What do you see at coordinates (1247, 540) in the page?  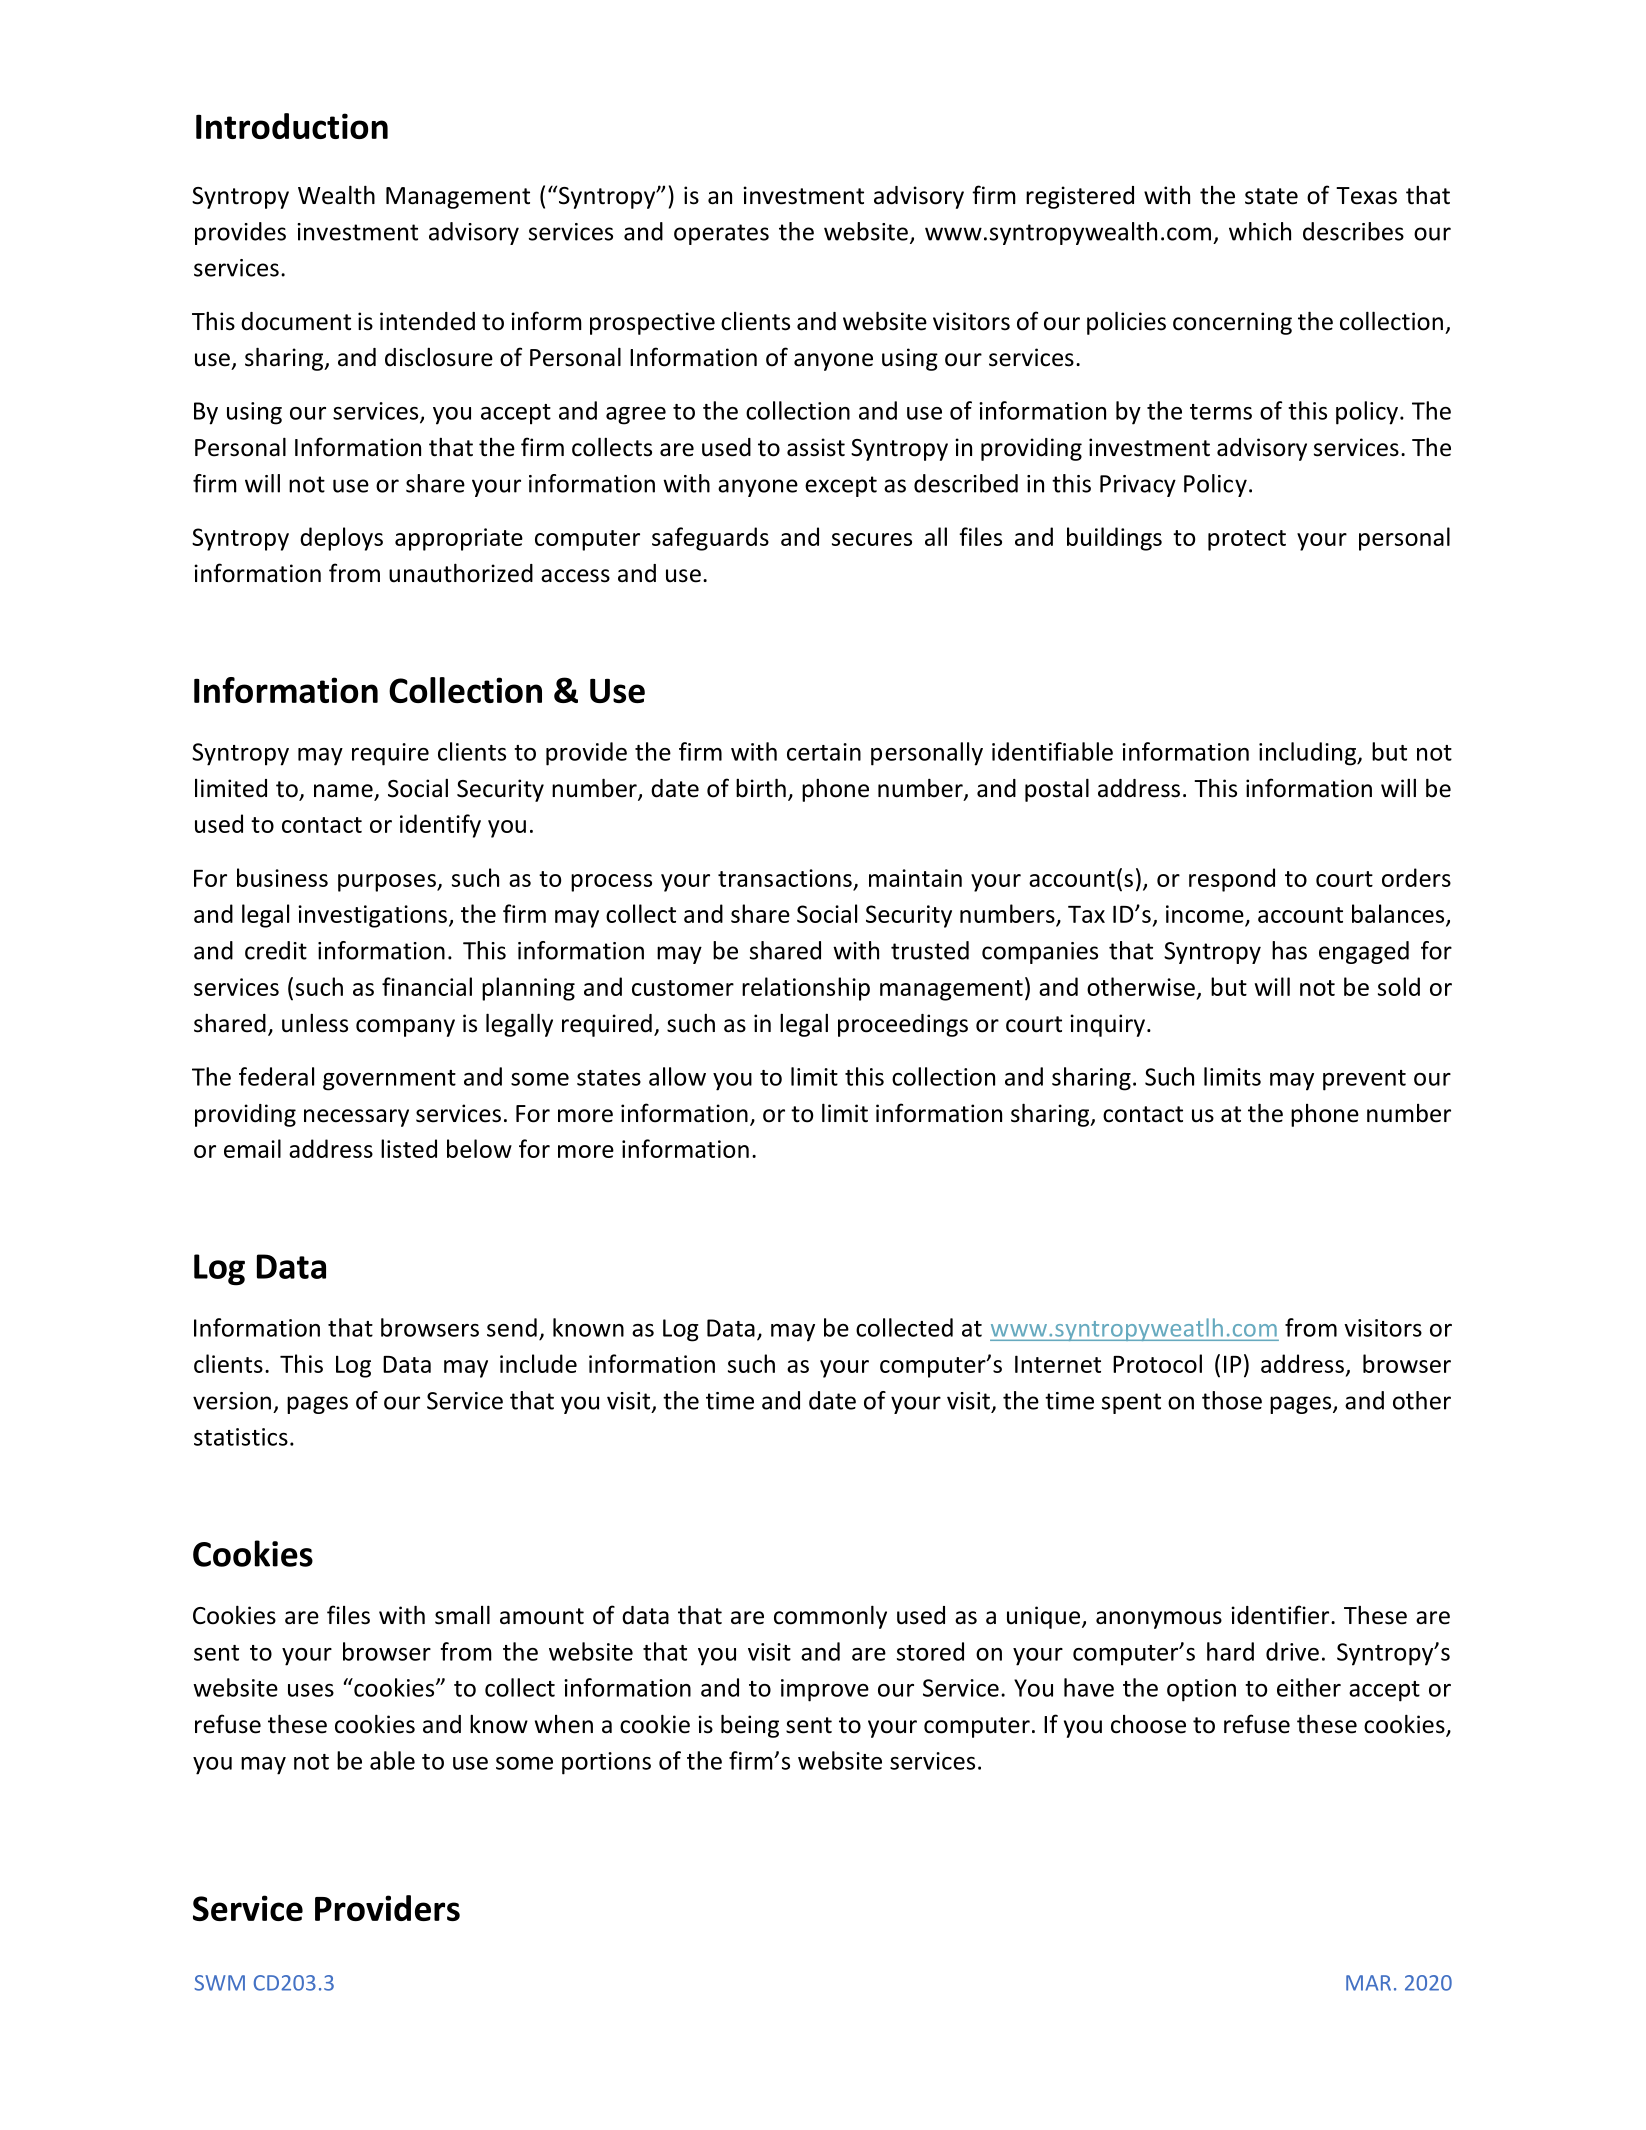 I see `protect` at bounding box center [1247, 540].
